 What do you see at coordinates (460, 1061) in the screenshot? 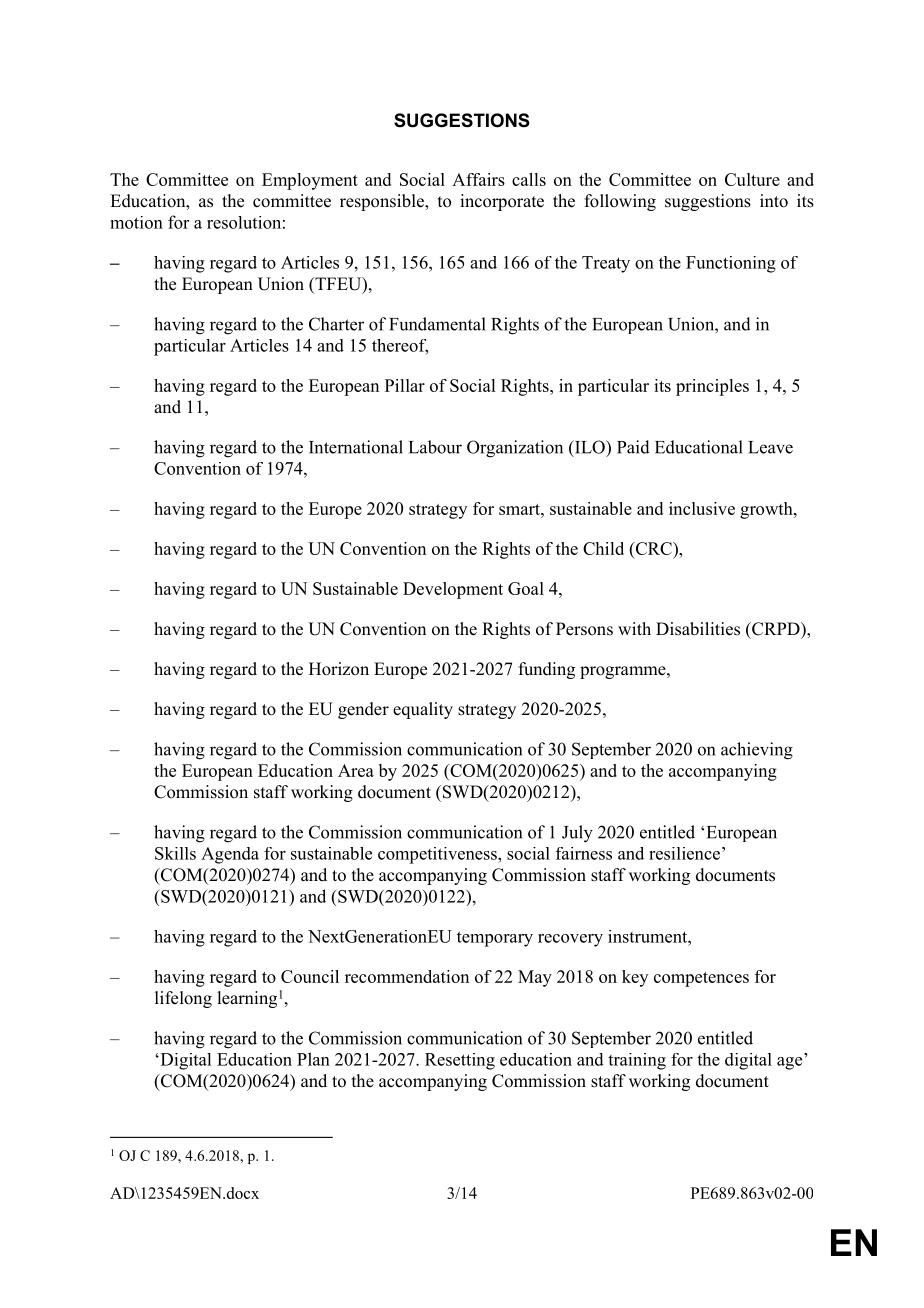
I see `Resetting` at bounding box center [460, 1061].
